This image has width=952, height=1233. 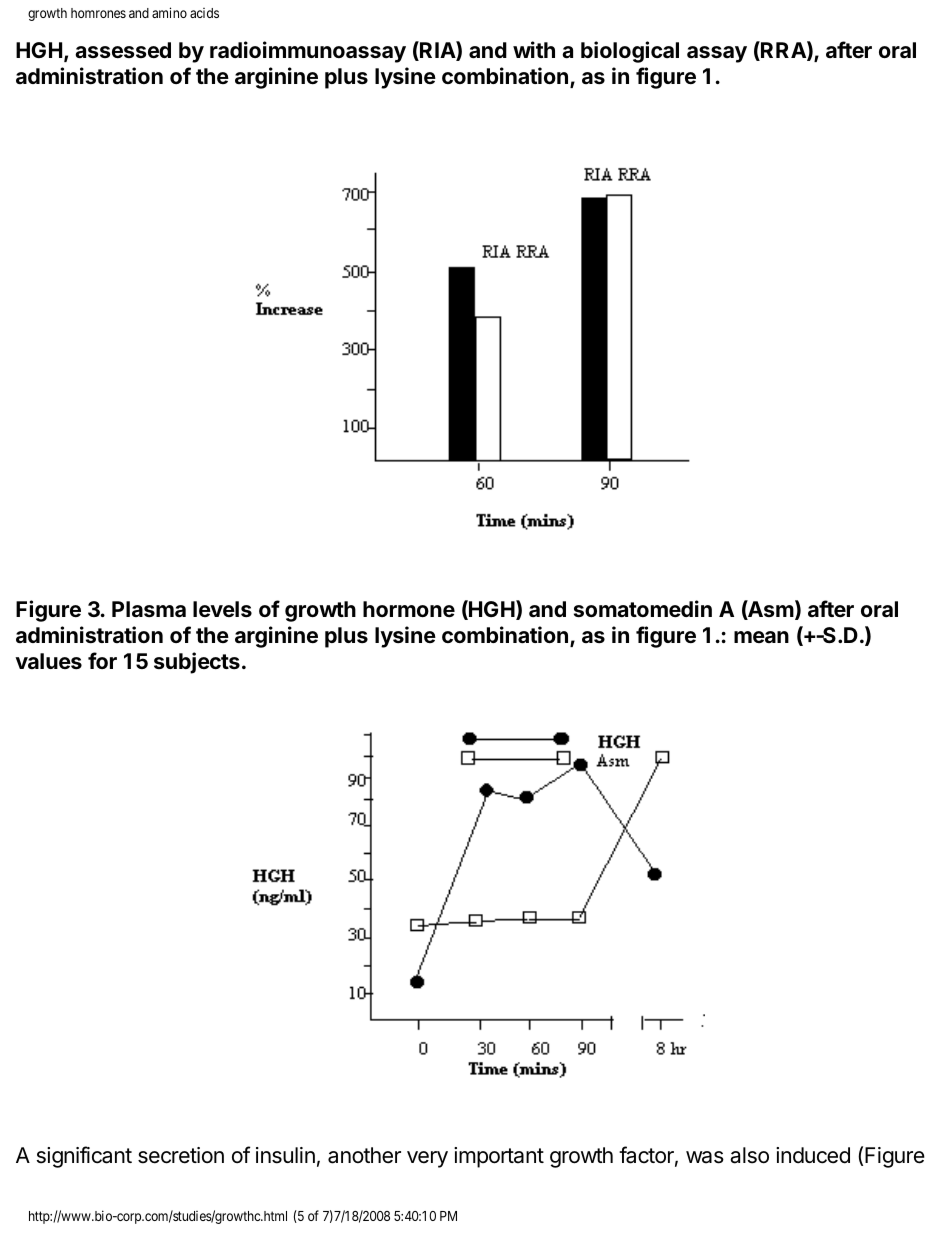 What do you see at coordinates (222, 609) in the image?
I see `levels` at bounding box center [222, 609].
